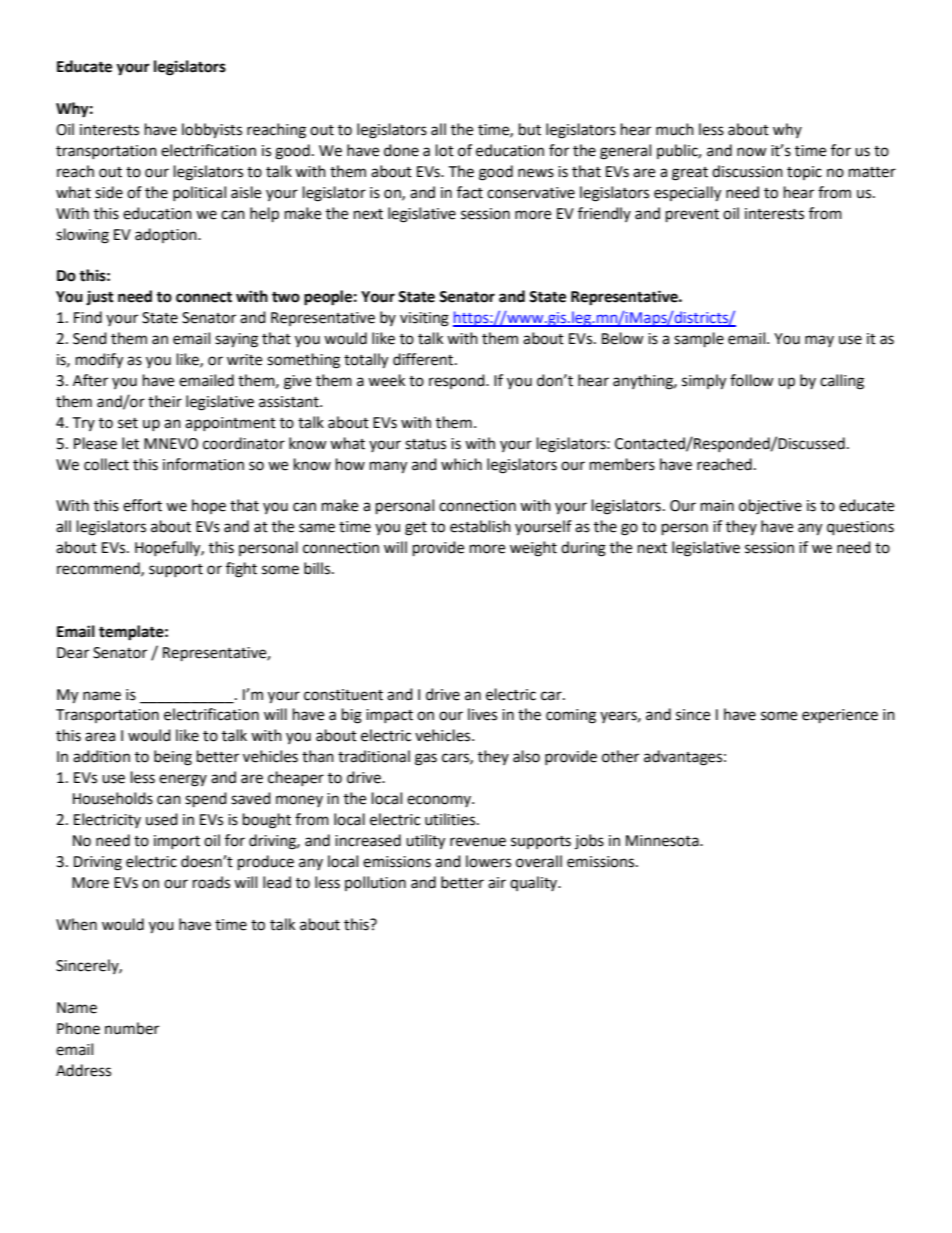 This image has height=1233, width=952. I want to click on Minnesota, so click(663, 841).
